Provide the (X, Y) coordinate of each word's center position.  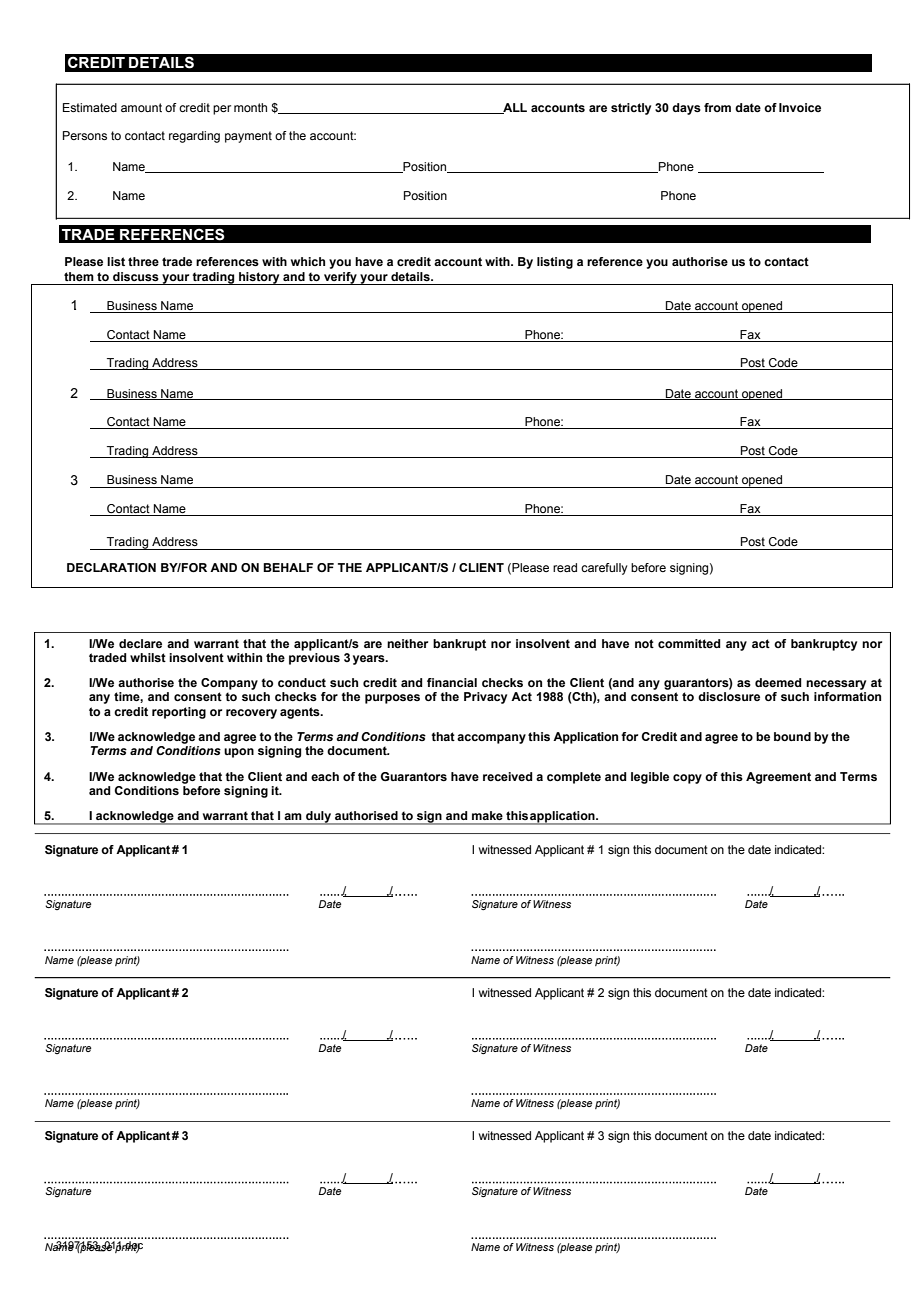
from (717, 107)
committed (689, 643)
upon (239, 753)
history (259, 278)
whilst (148, 657)
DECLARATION (111, 567)
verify (340, 278)
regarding (194, 137)
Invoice (800, 107)
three (143, 261)
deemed (778, 682)
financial (452, 682)
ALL (514, 108)
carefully (604, 569)
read (565, 567)
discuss (136, 276)
